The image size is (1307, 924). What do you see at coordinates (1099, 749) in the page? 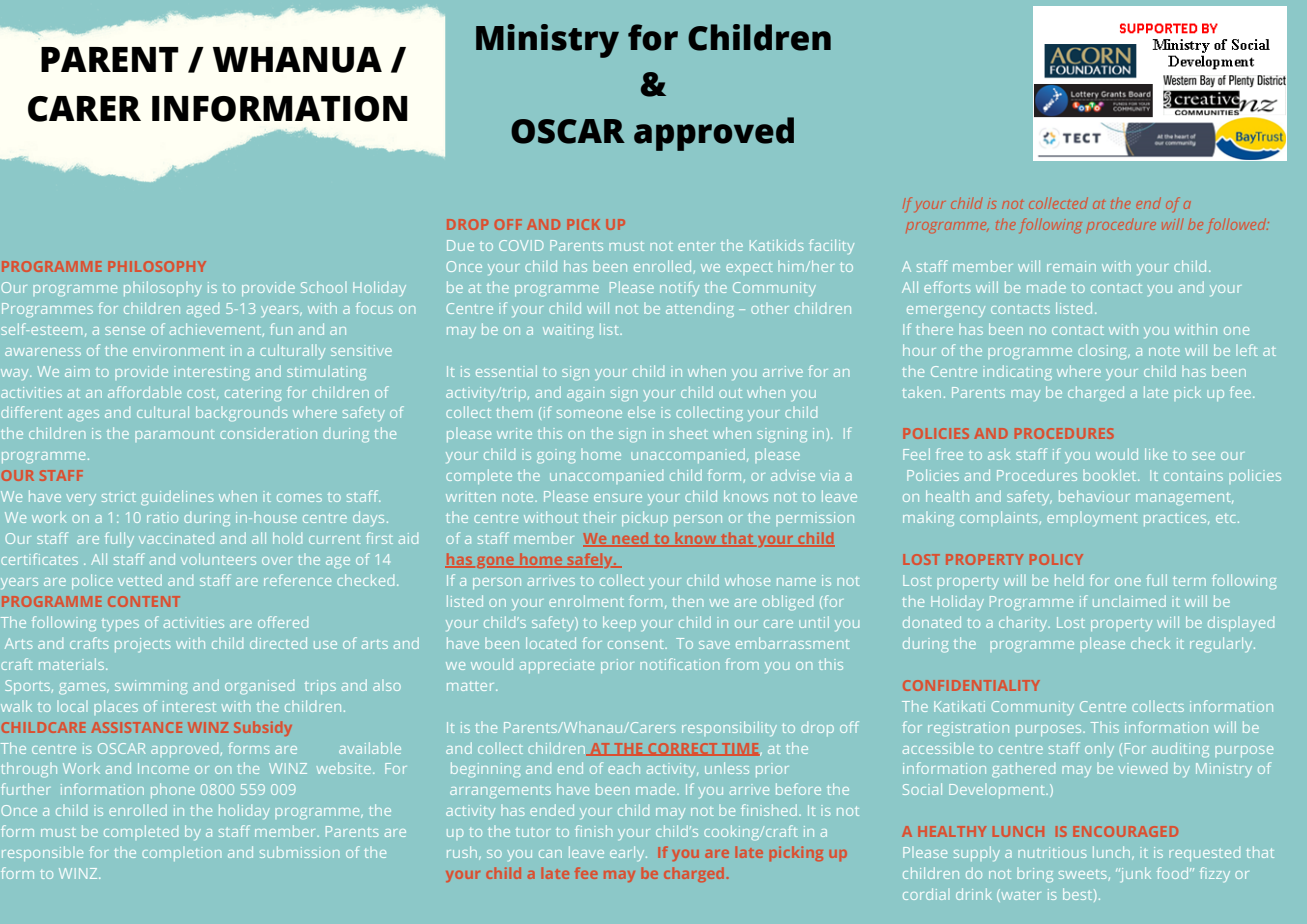
I see `only` at bounding box center [1099, 749].
